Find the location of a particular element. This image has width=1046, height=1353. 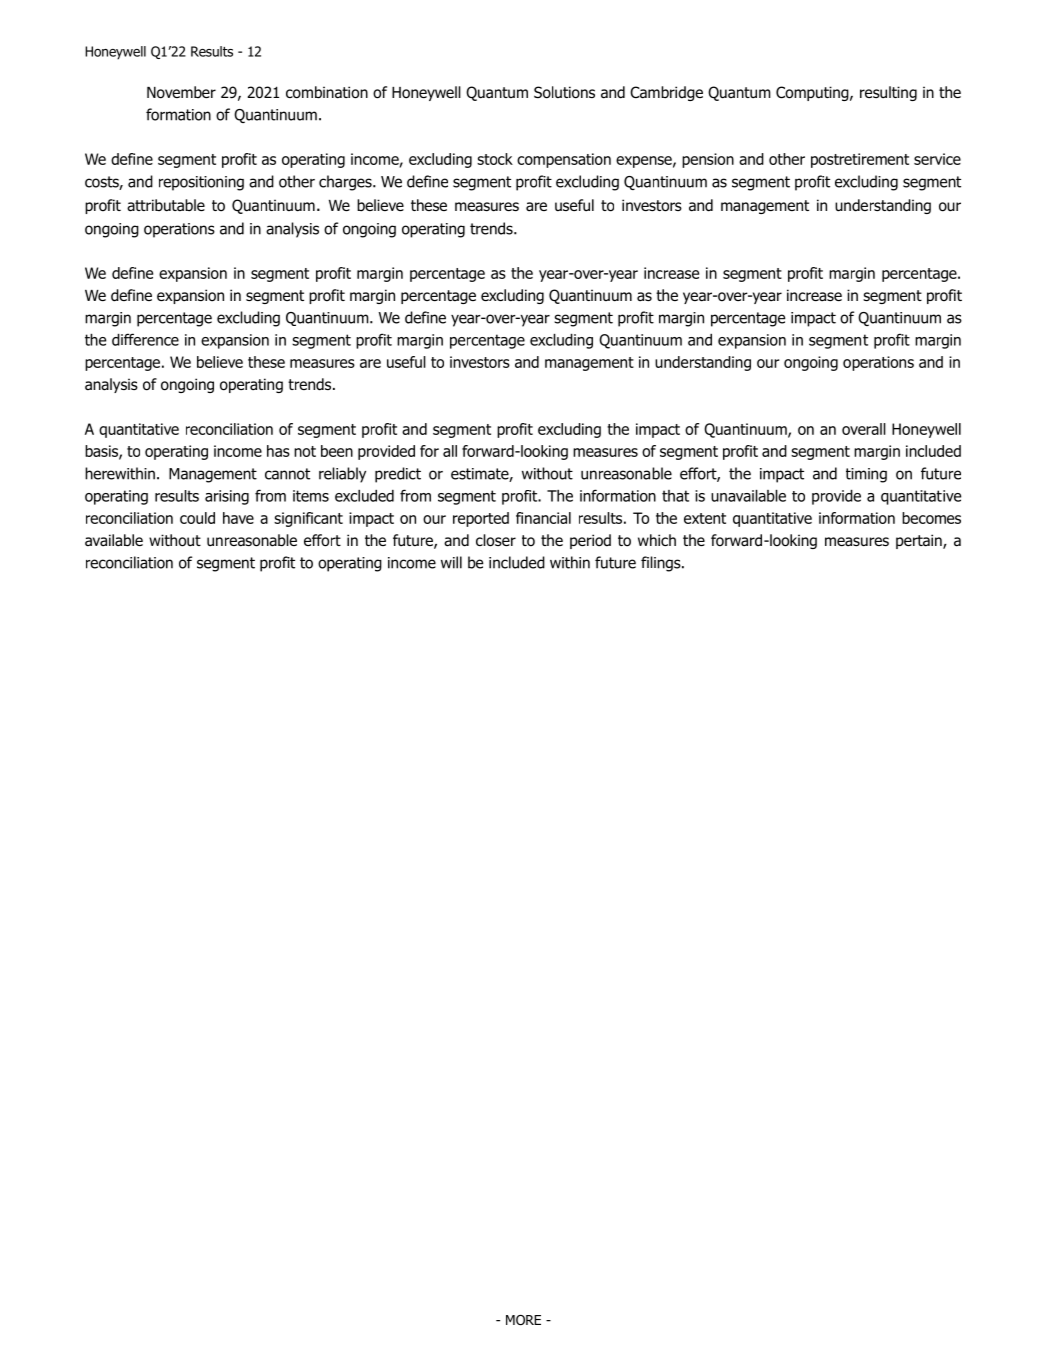

MORE is located at coordinates (523, 1320).
